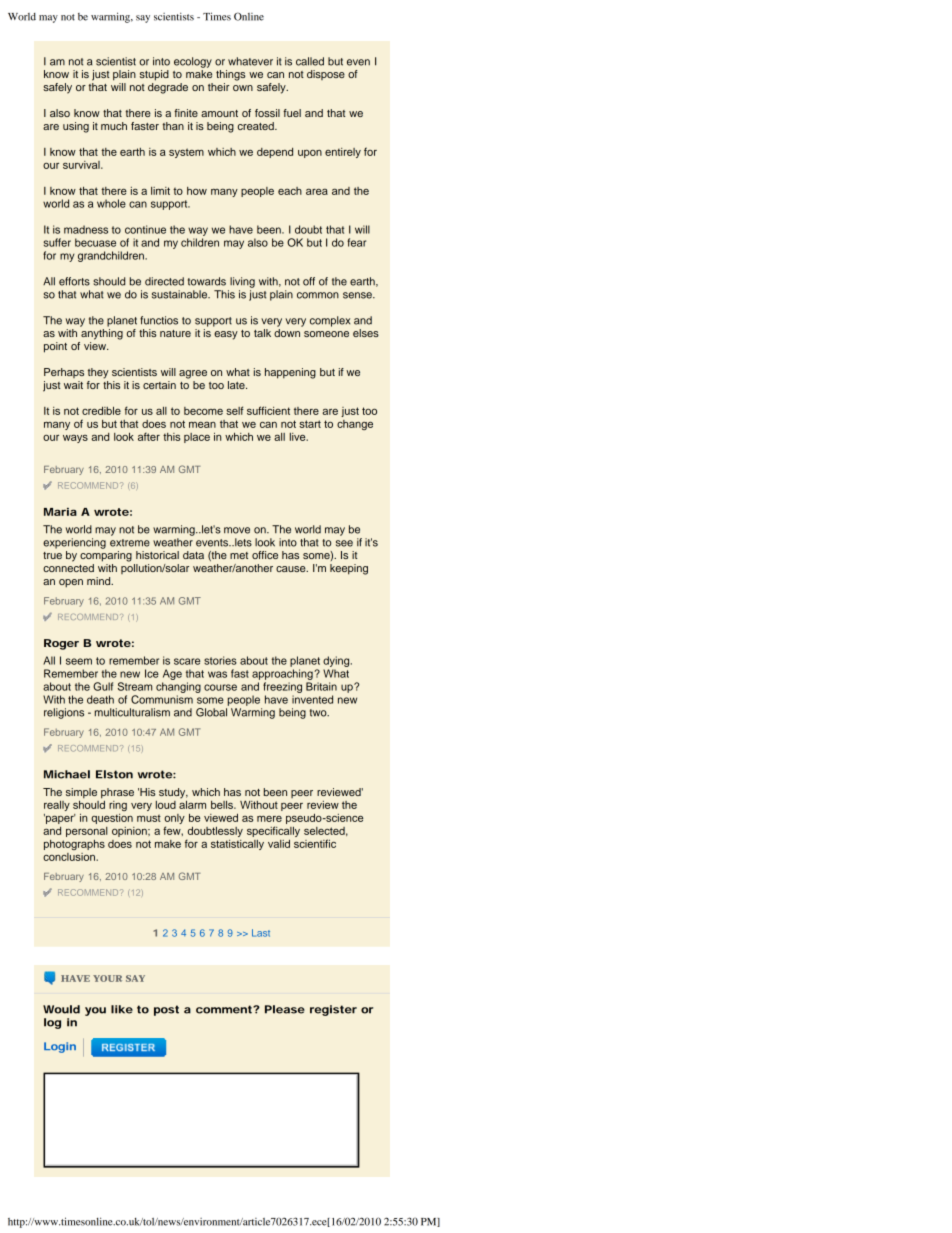 This screenshot has height=1233, width=952. I want to click on dispose, so click(326, 75).
